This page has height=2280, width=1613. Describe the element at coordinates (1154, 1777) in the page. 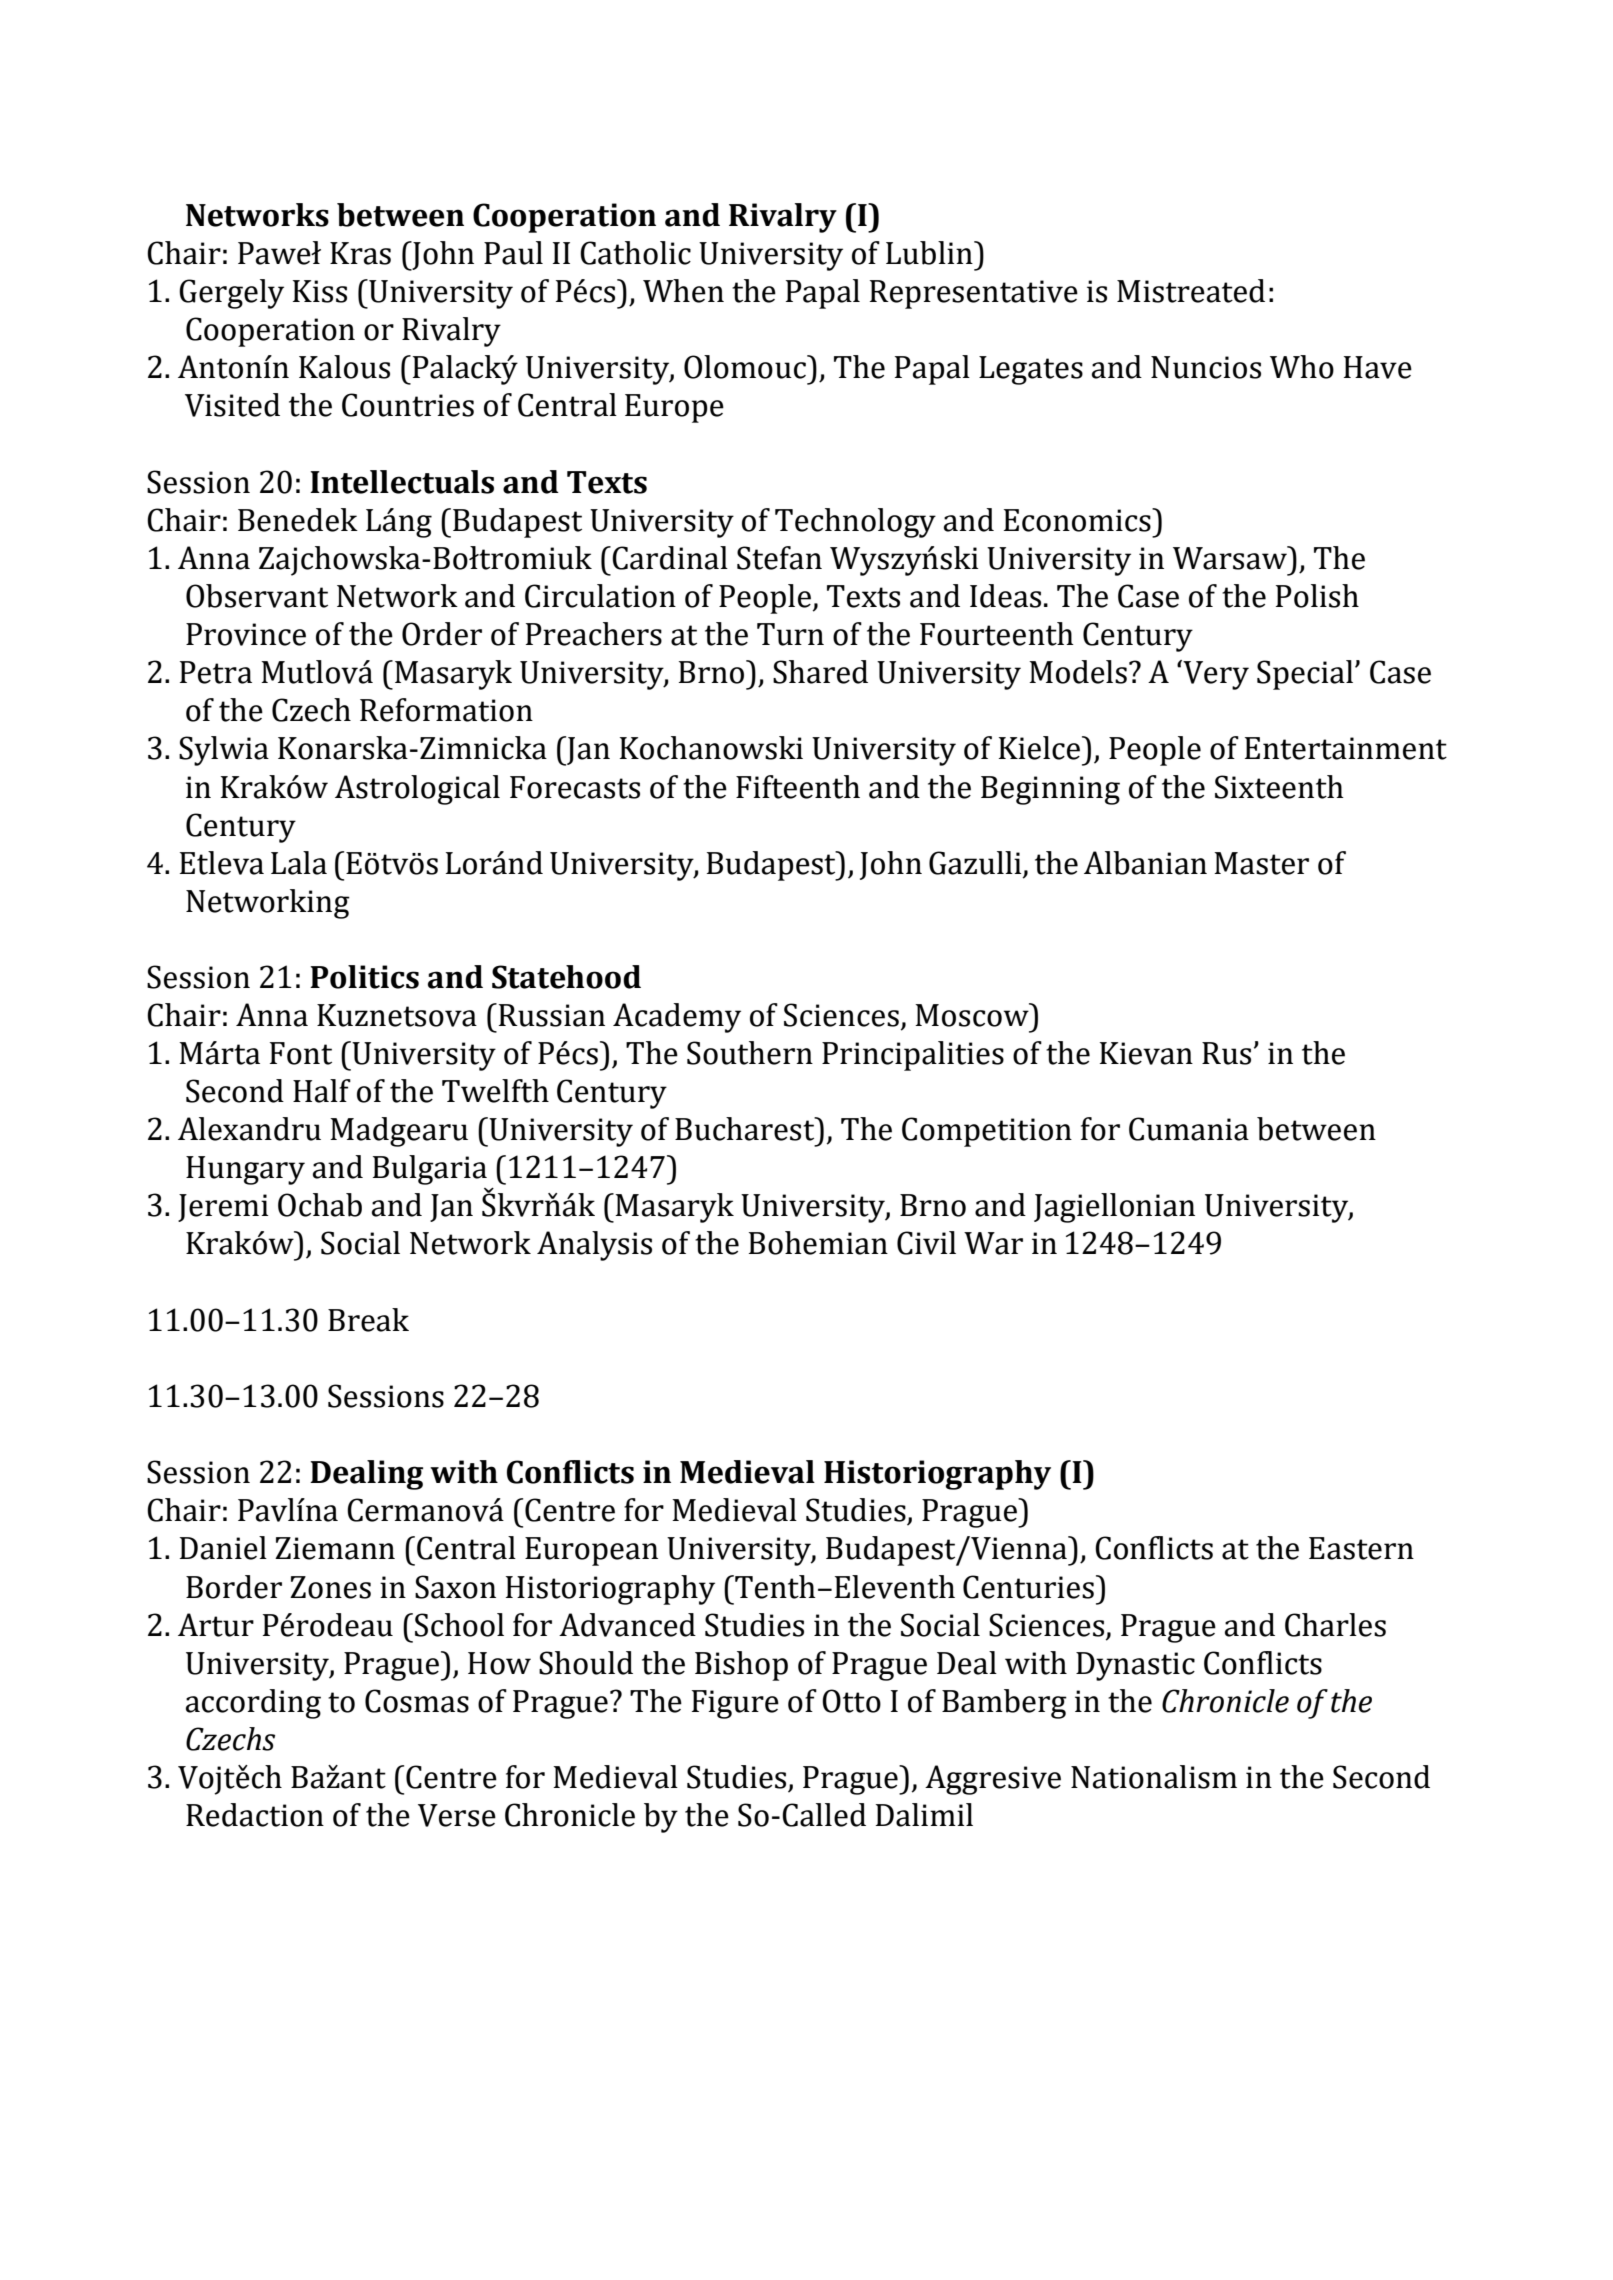

I see `Nationalism` at that location.
